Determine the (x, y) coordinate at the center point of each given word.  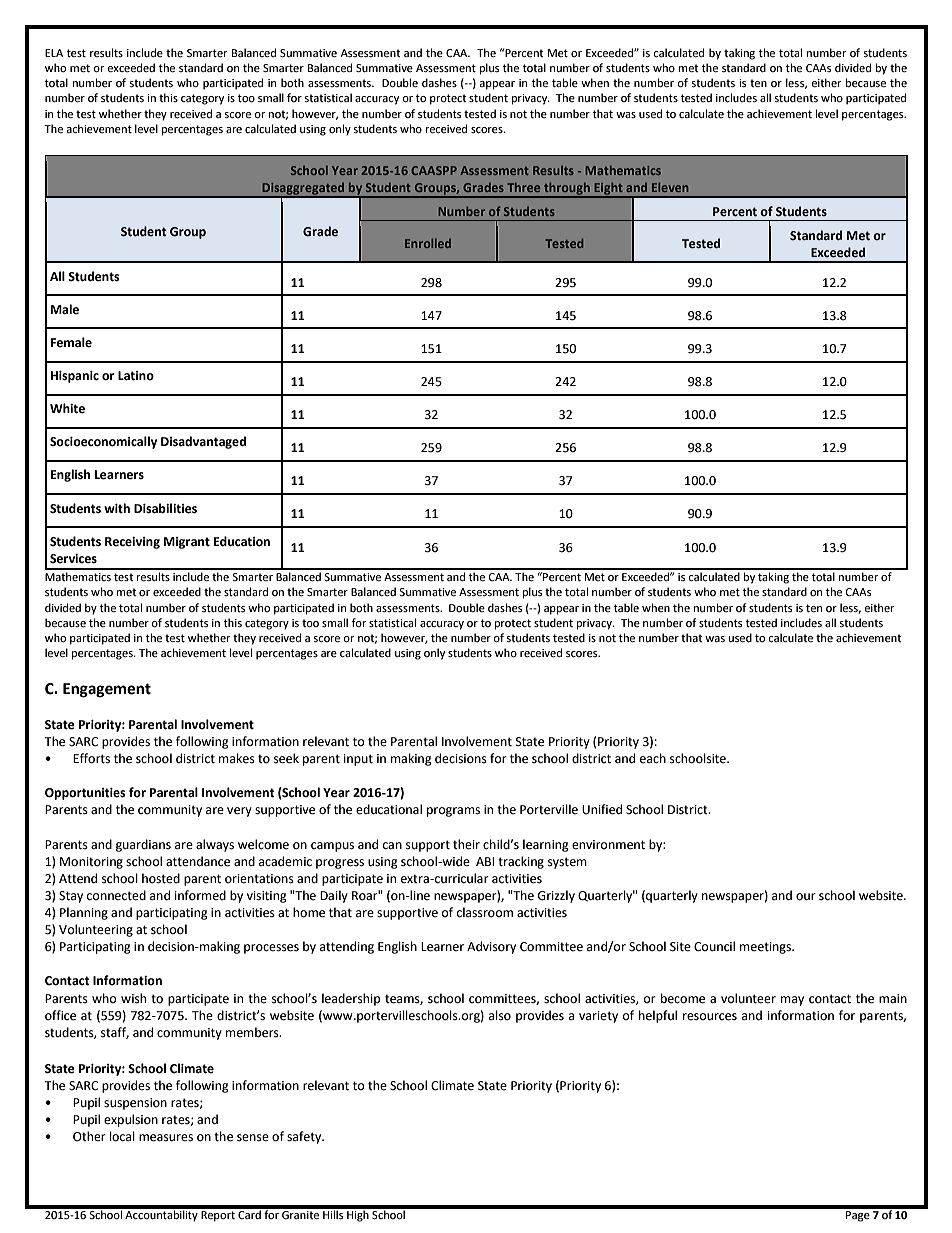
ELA (54, 53)
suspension (135, 1104)
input (358, 760)
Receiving (132, 543)
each (653, 758)
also (500, 1015)
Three (523, 187)
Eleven (670, 187)
